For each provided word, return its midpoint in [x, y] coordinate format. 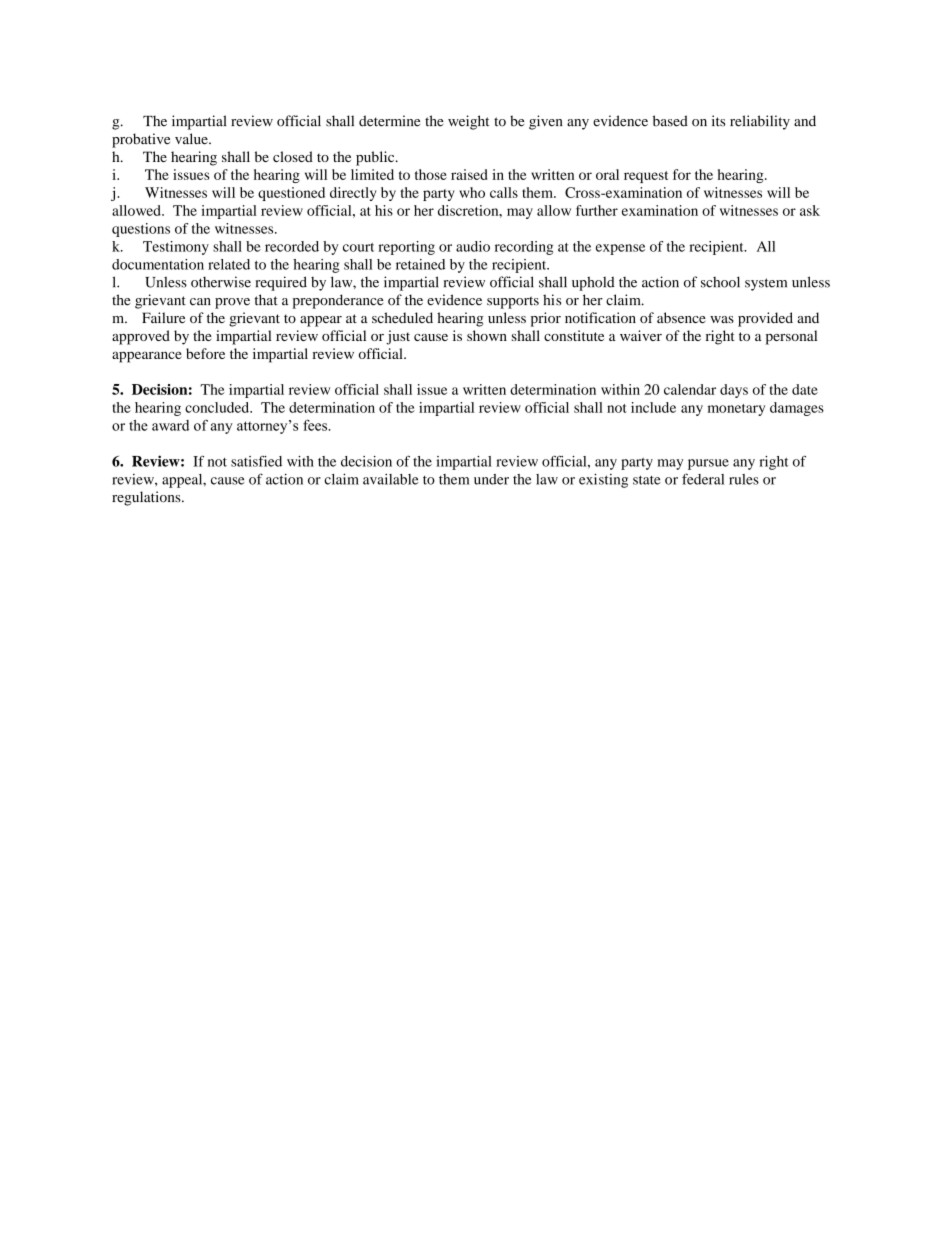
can [200, 302]
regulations [147, 498]
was [722, 319]
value [192, 139]
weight [468, 122]
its [718, 121]
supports [513, 302]
